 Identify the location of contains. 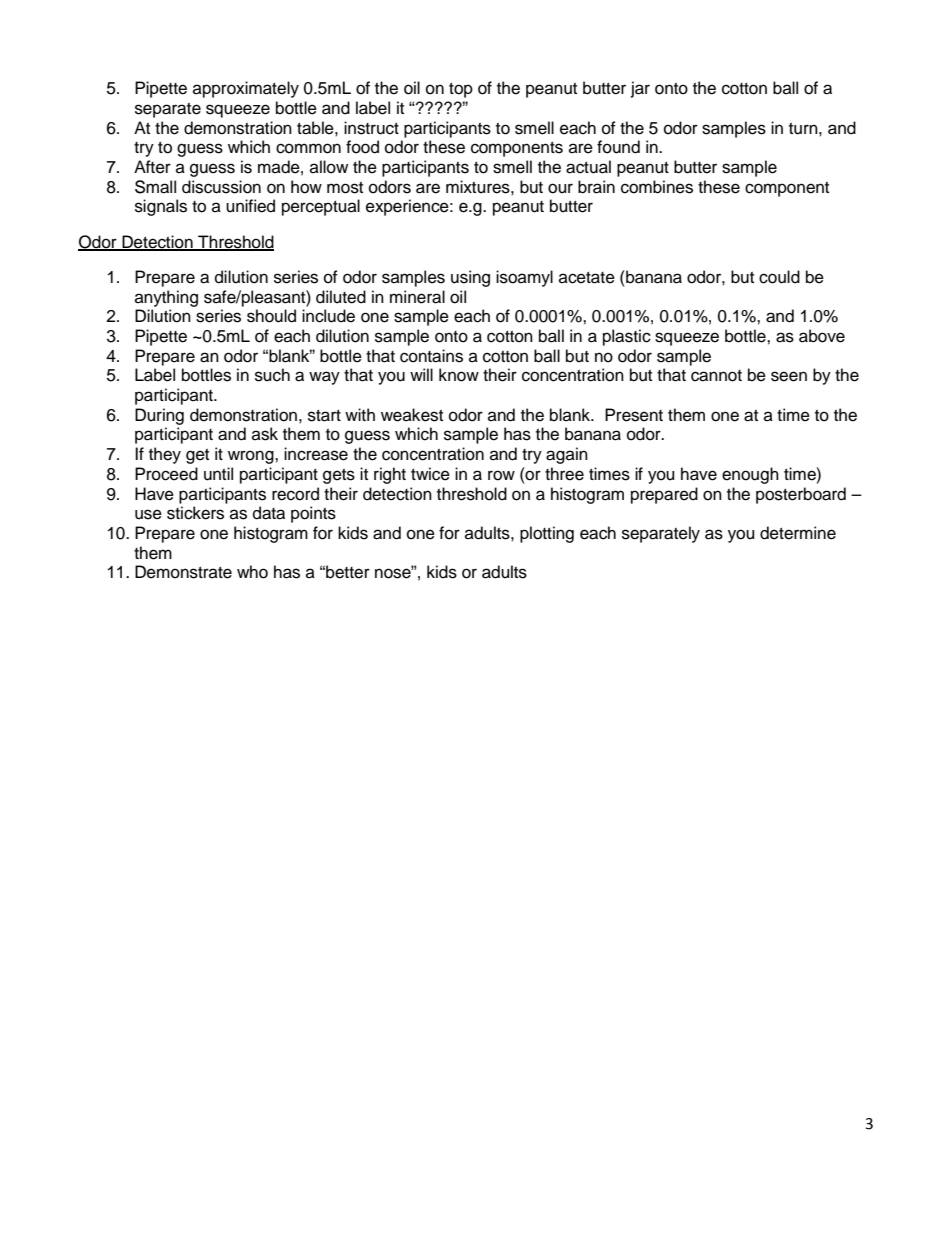
(431, 356).
